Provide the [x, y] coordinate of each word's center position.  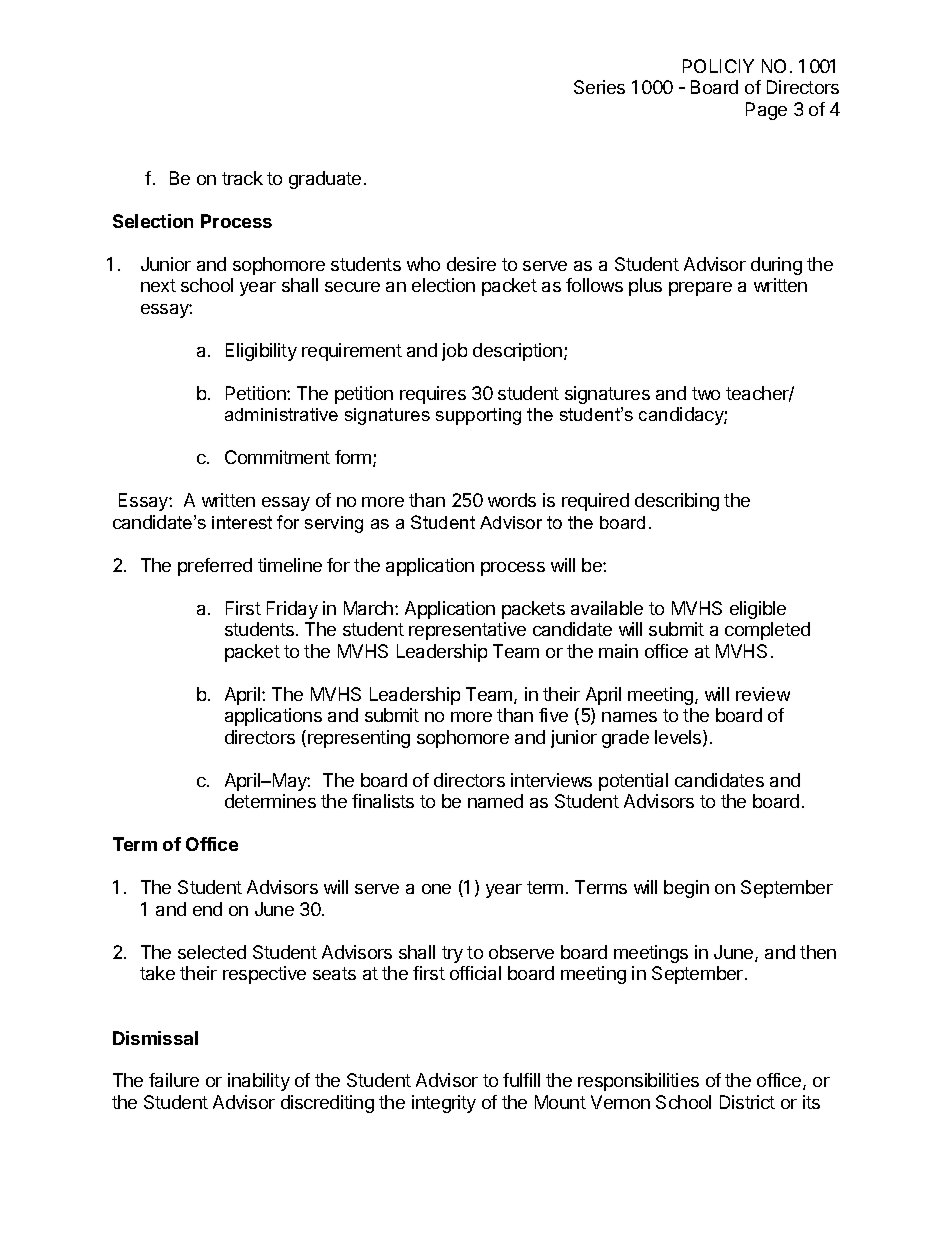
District [747, 1102]
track [242, 178]
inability [259, 1082]
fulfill [521, 1080]
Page [766, 111]
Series [599, 87]
